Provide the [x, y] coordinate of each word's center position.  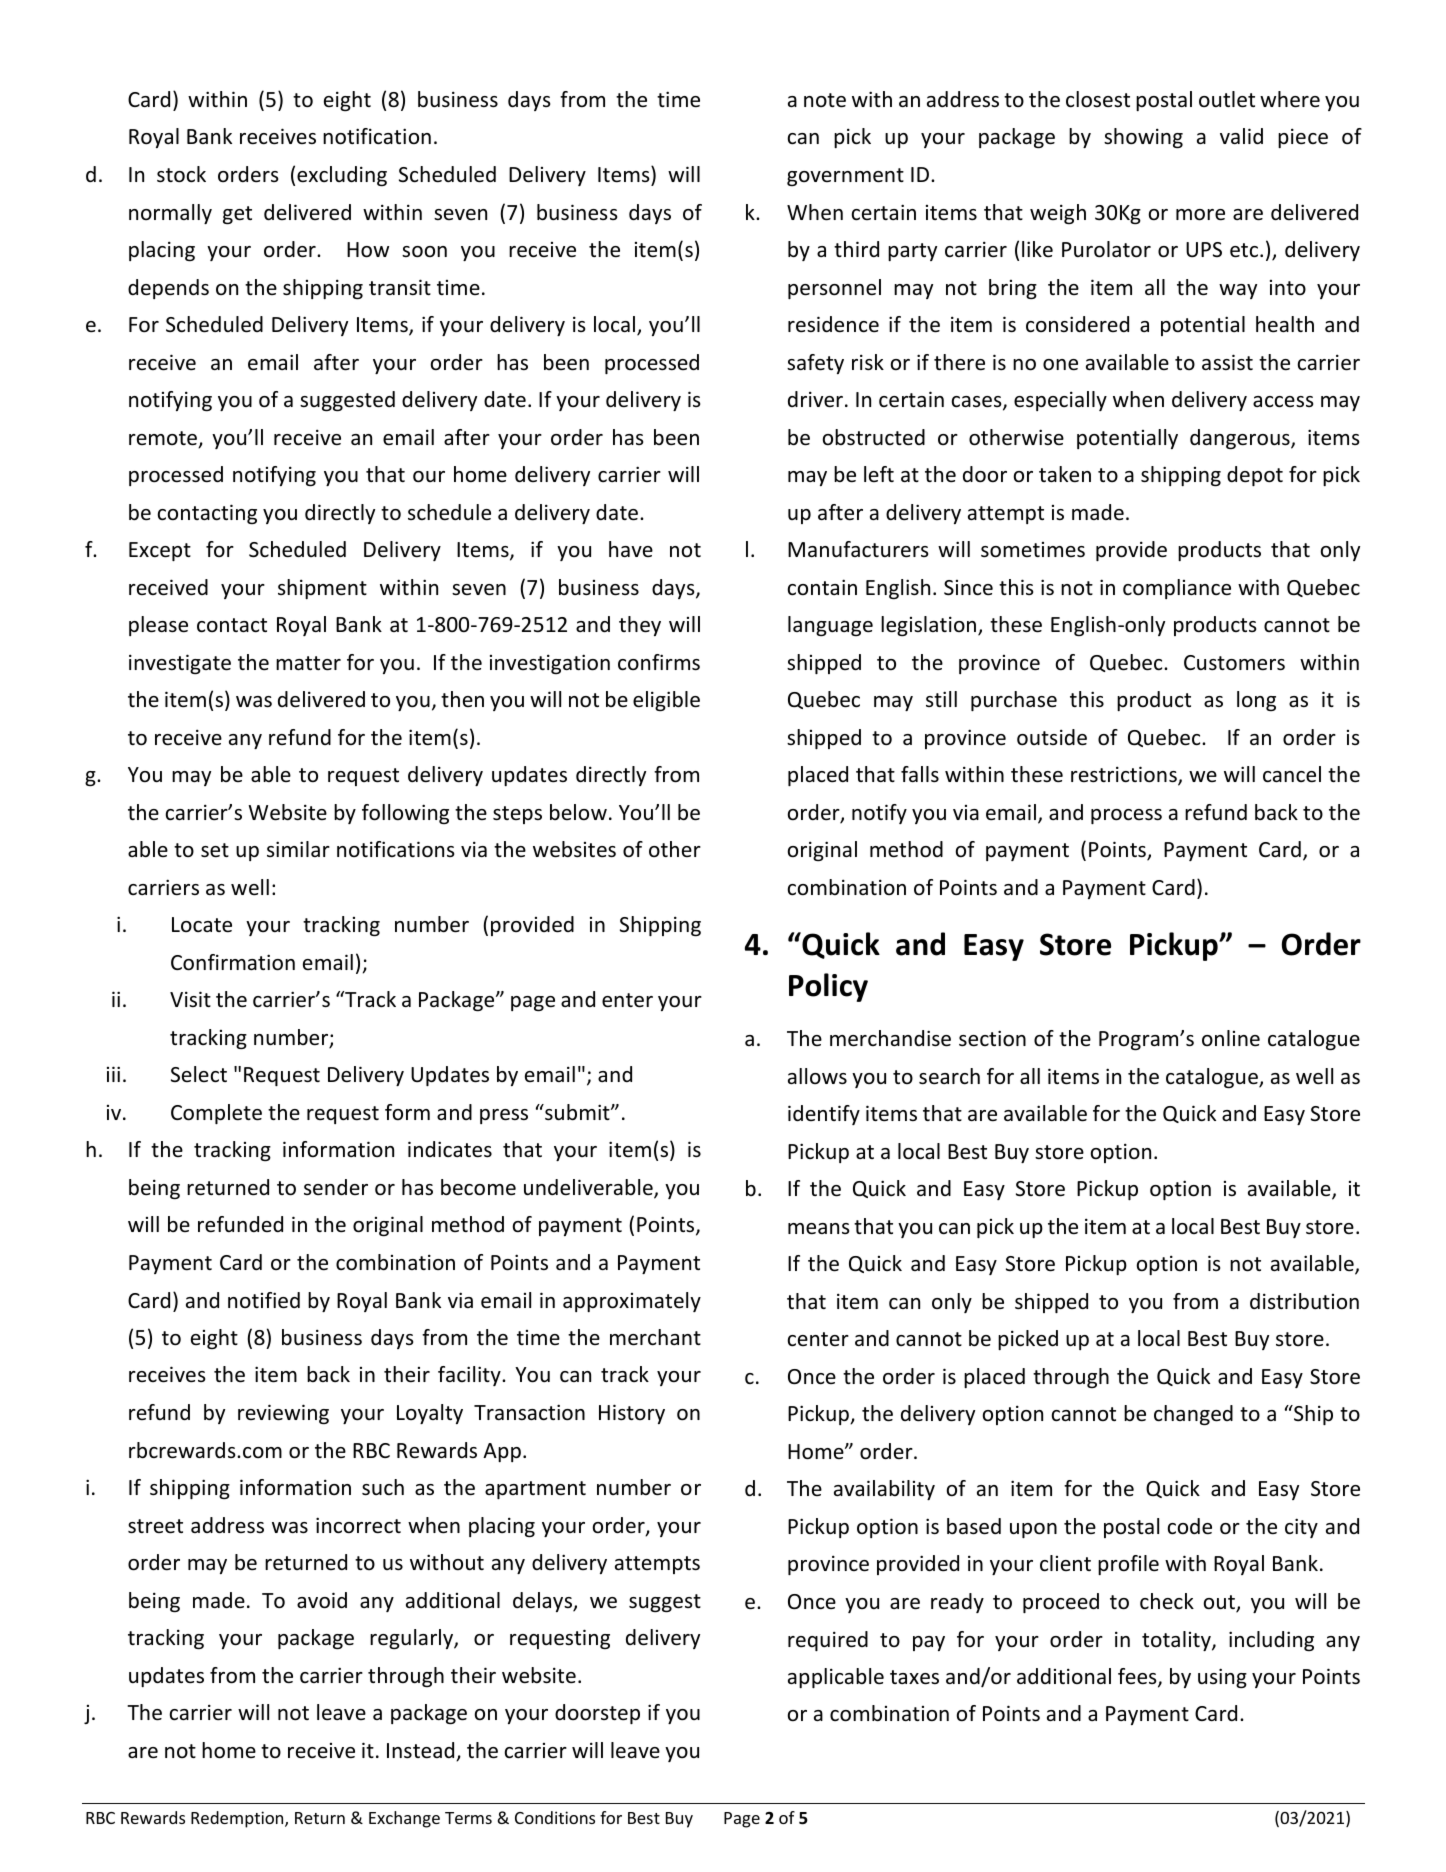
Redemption [238, 1819]
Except [160, 551]
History [632, 1414]
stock [181, 174]
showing [1143, 138]
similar [298, 849]
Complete [216, 1114]
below [578, 812]
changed [1193, 1415]
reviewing [283, 1414]
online [1231, 1038]
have [631, 549]
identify [824, 1115]
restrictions [1125, 775]
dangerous [1241, 439]
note [825, 100]
